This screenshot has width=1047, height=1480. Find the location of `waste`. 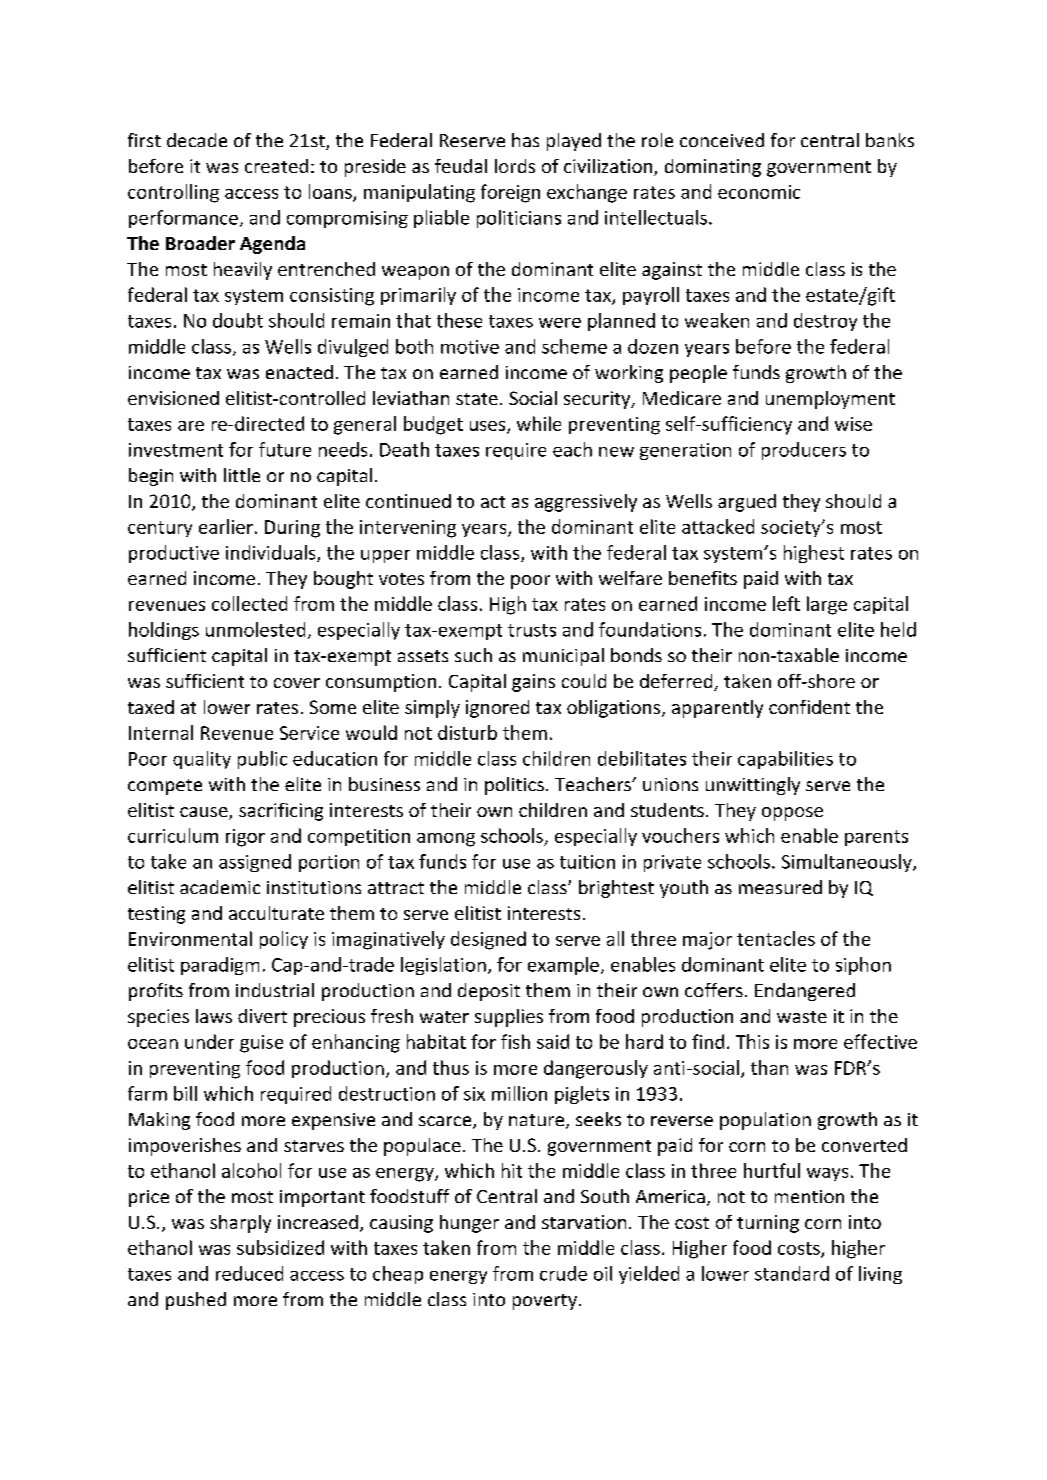

waste is located at coordinates (802, 1017).
